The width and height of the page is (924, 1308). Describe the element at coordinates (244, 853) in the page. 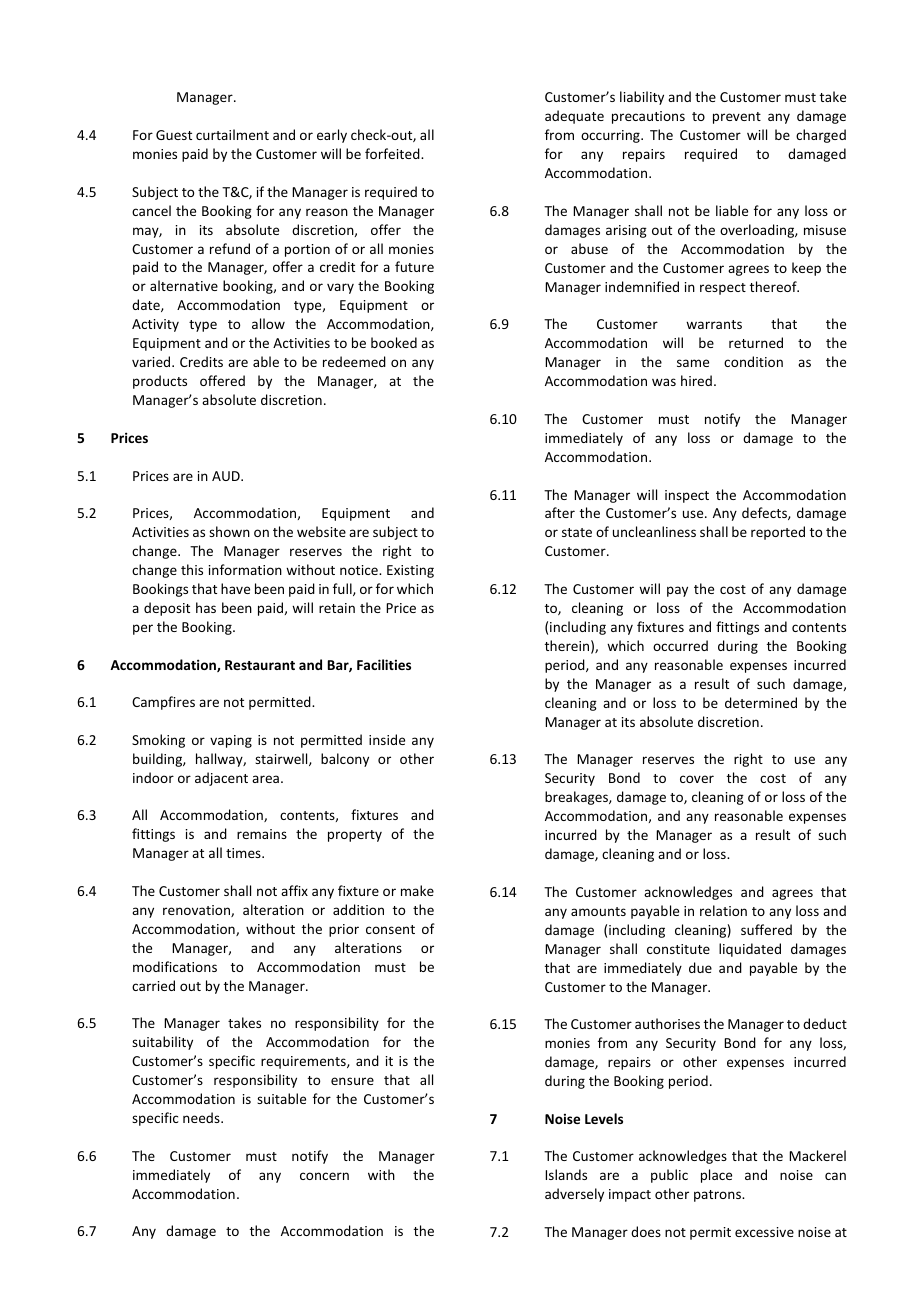

I see `times` at that location.
